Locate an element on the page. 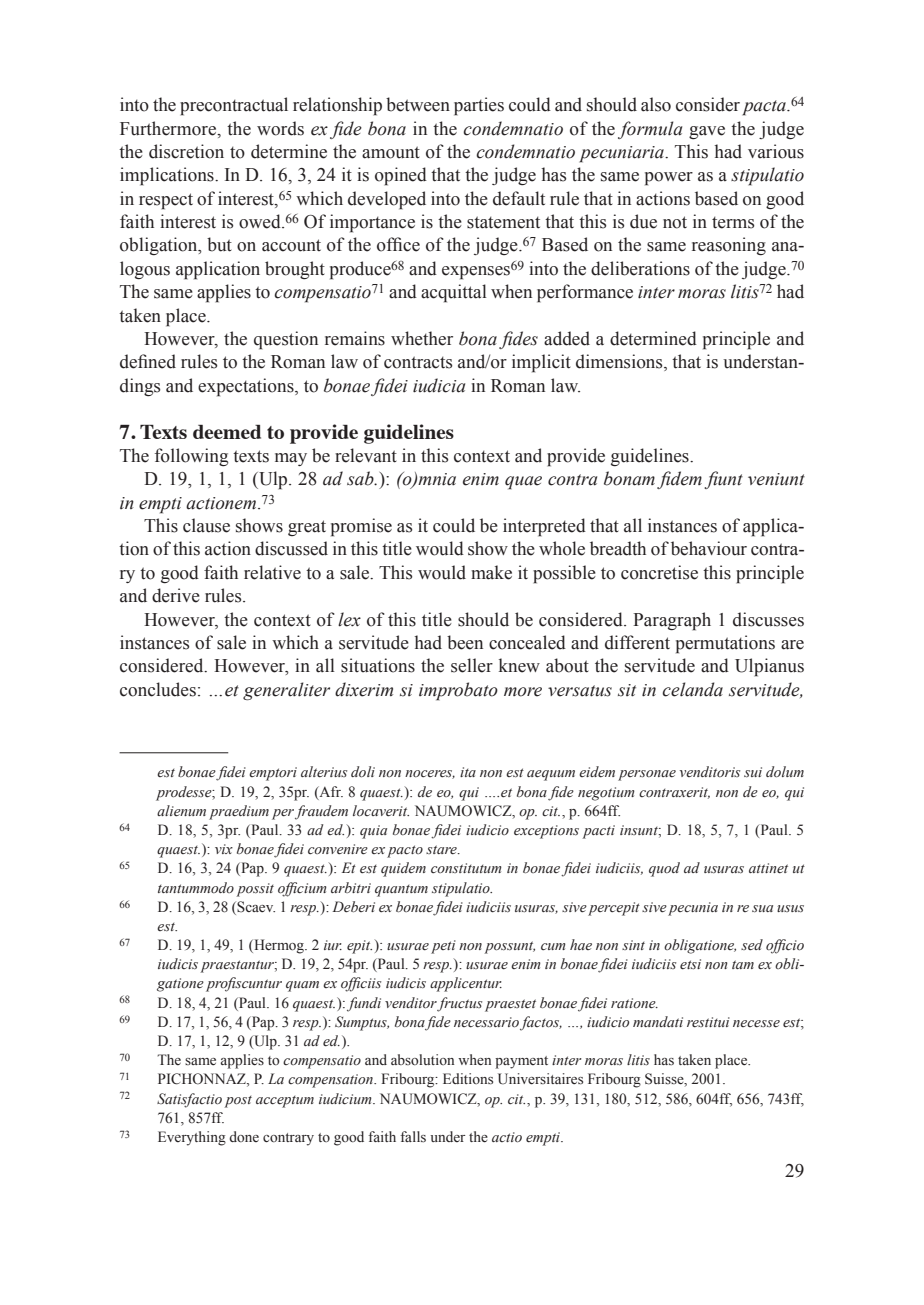 This page has height=1305, width=924. dimensions is located at coordinates (620, 362).
